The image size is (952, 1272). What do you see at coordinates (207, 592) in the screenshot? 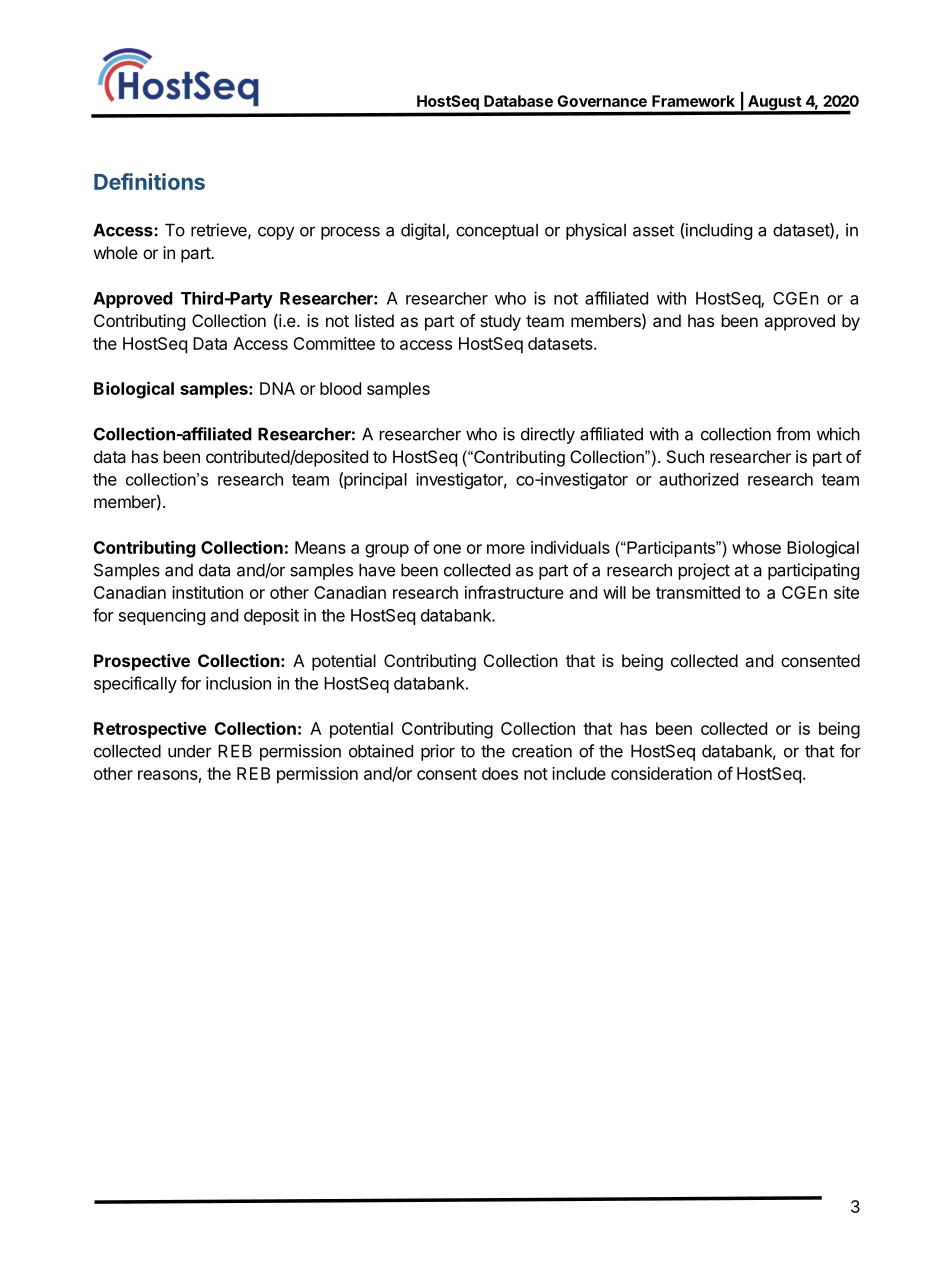
I see `institution` at bounding box center [207, 592].
